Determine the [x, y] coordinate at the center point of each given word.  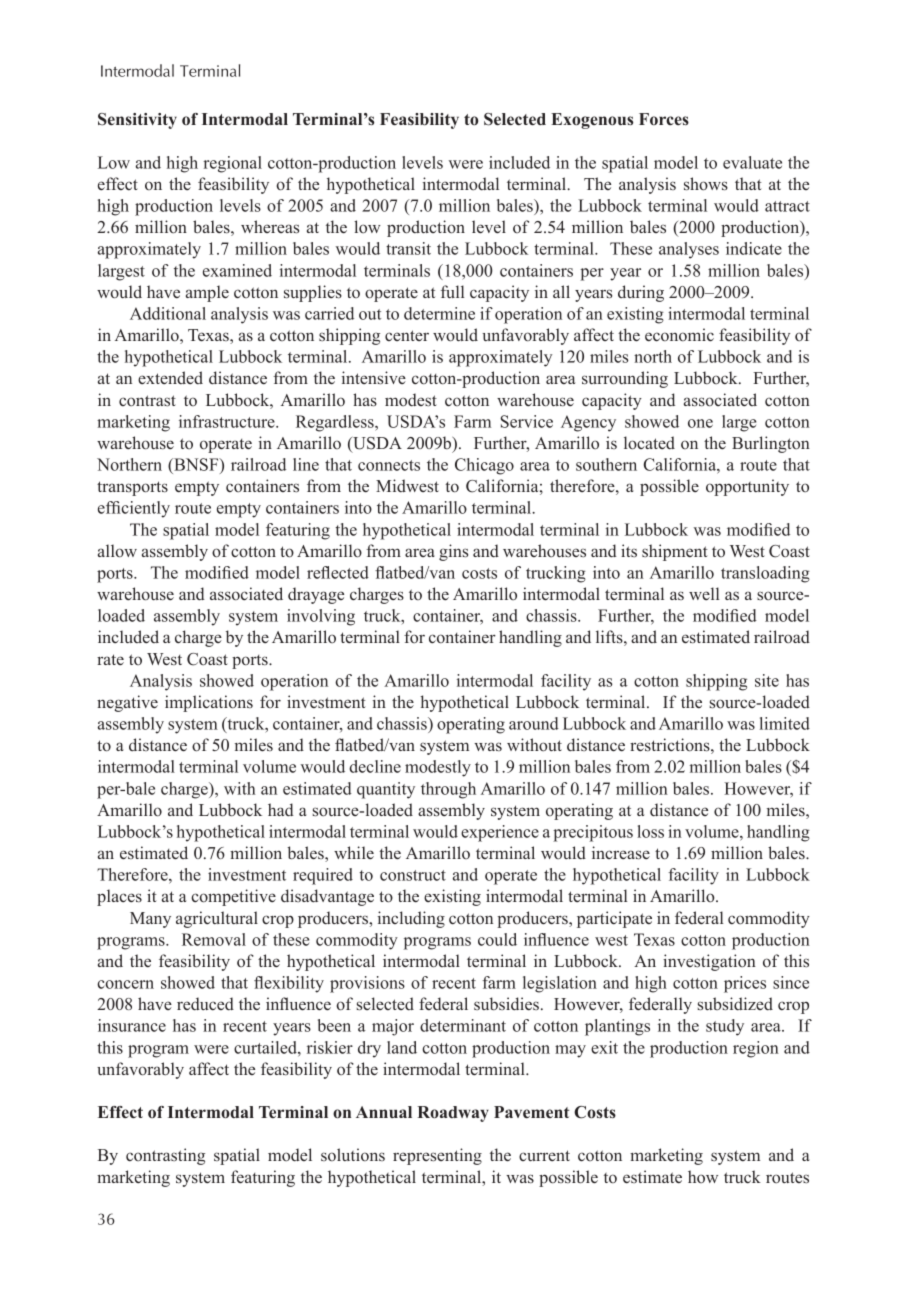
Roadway [453, 1114]
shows [706, 184]
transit [408, 248]
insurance [132, 1025]
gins [453, 552]
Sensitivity [137, 121]
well [704, 593]
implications [209, 703]
